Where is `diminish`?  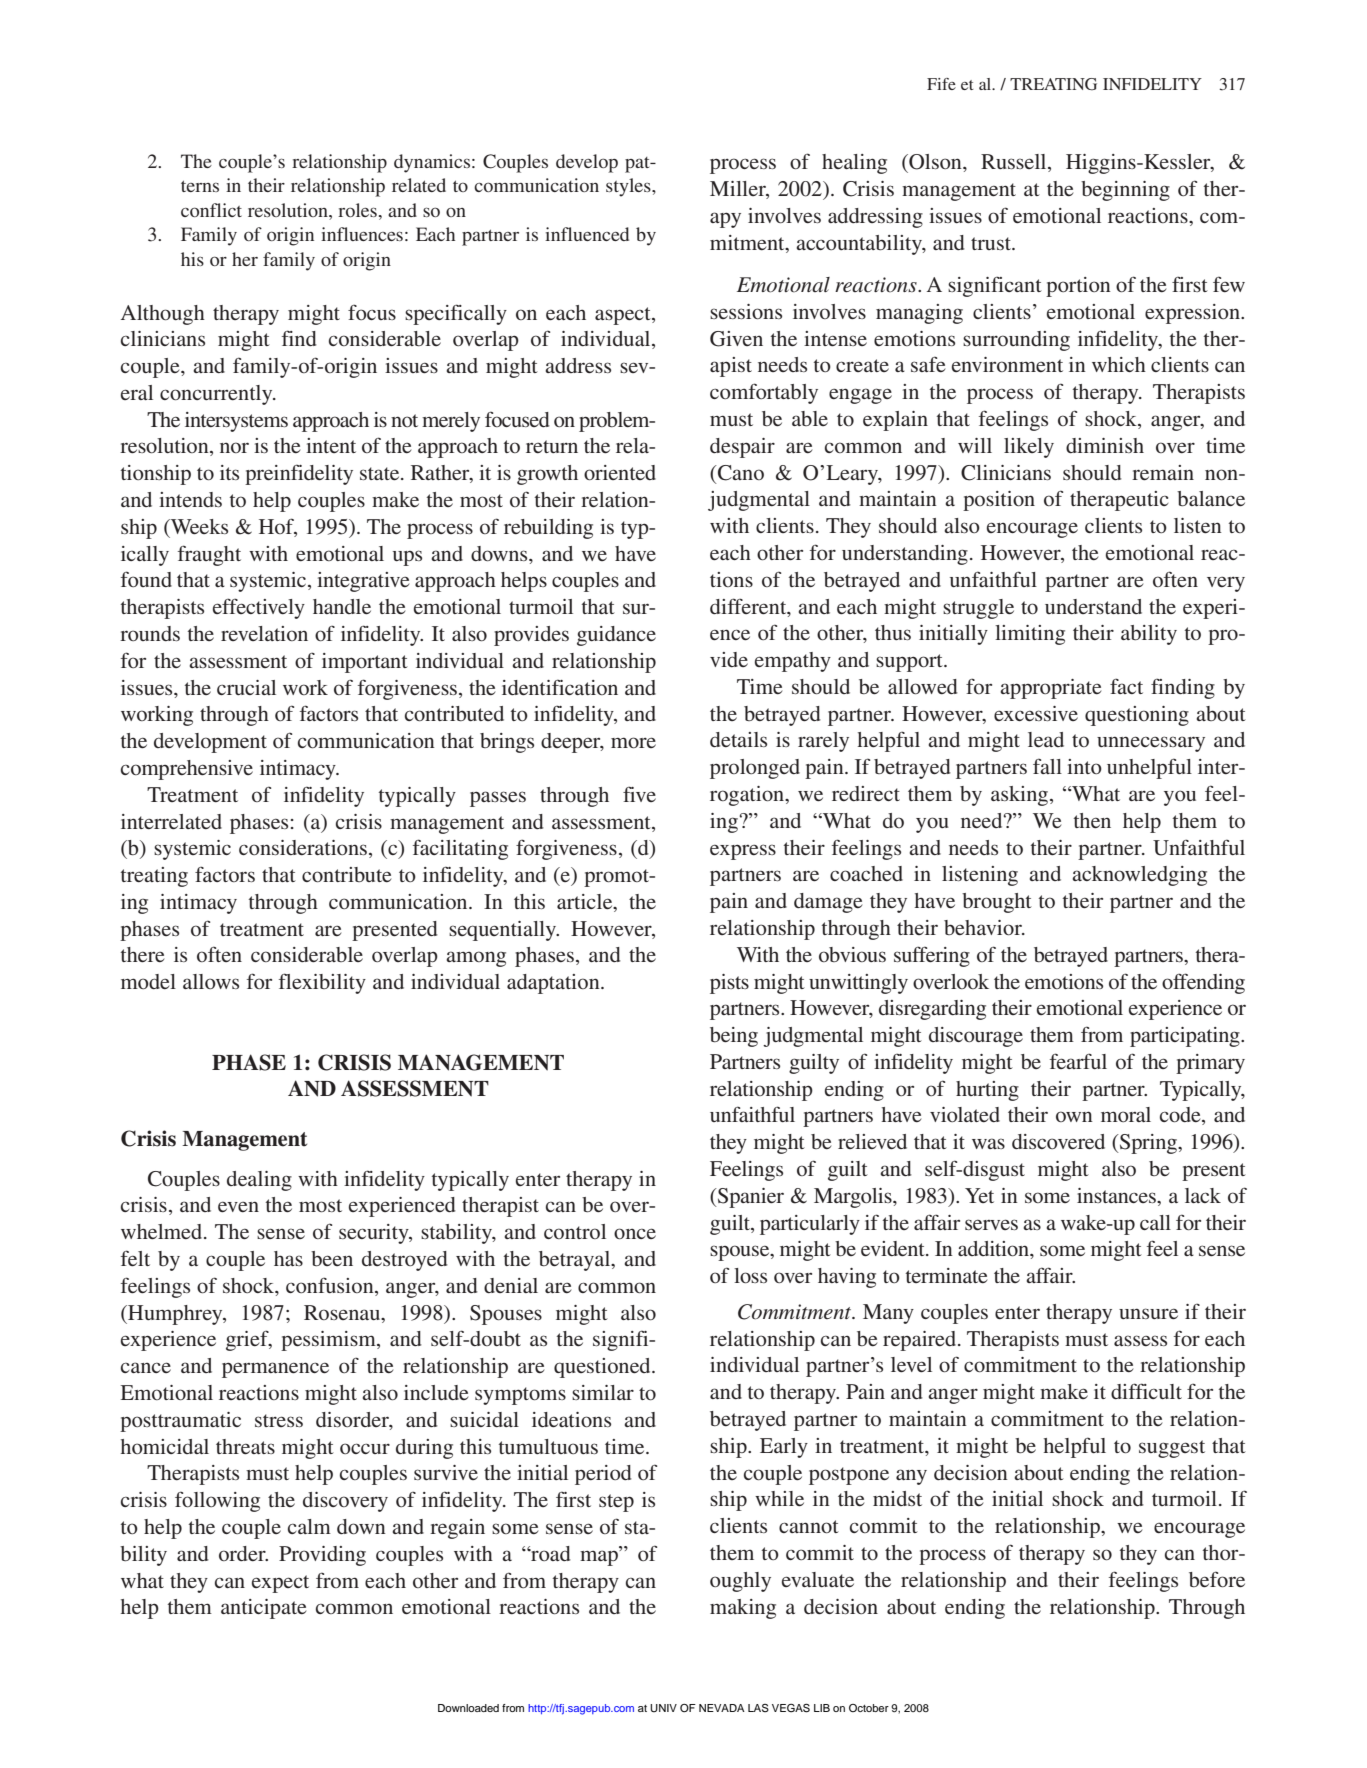 diminish is located at coordinates (1105, 445).
